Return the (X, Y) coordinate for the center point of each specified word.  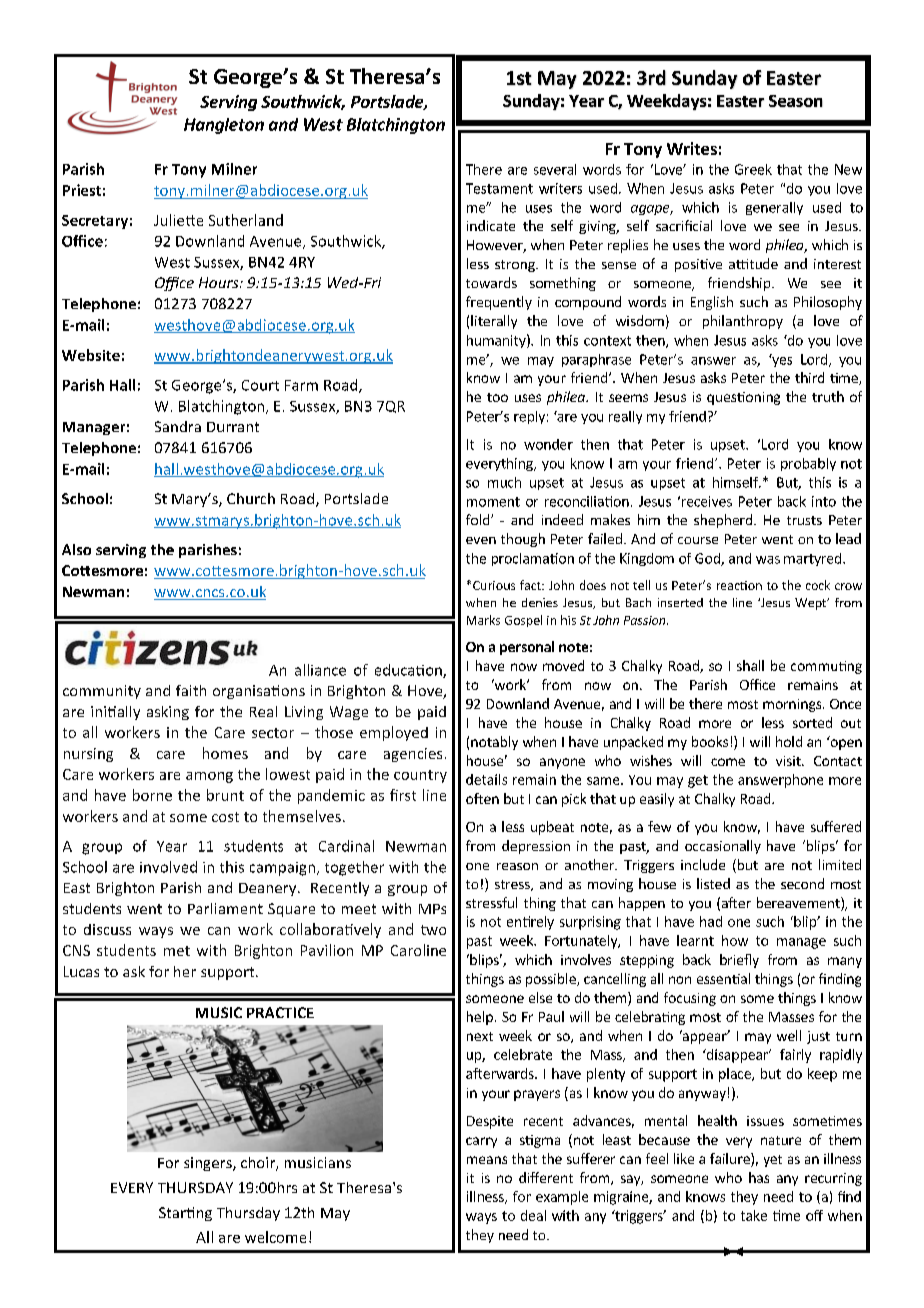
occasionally (723, 847)
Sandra (178, 426)
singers (209, 1164)
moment (493, 502)
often (482, 798)
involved (168, 867)
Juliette (178, 220)
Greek (753, 169)
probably (808, 464)
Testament (499, 188)
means (487, 1160)
